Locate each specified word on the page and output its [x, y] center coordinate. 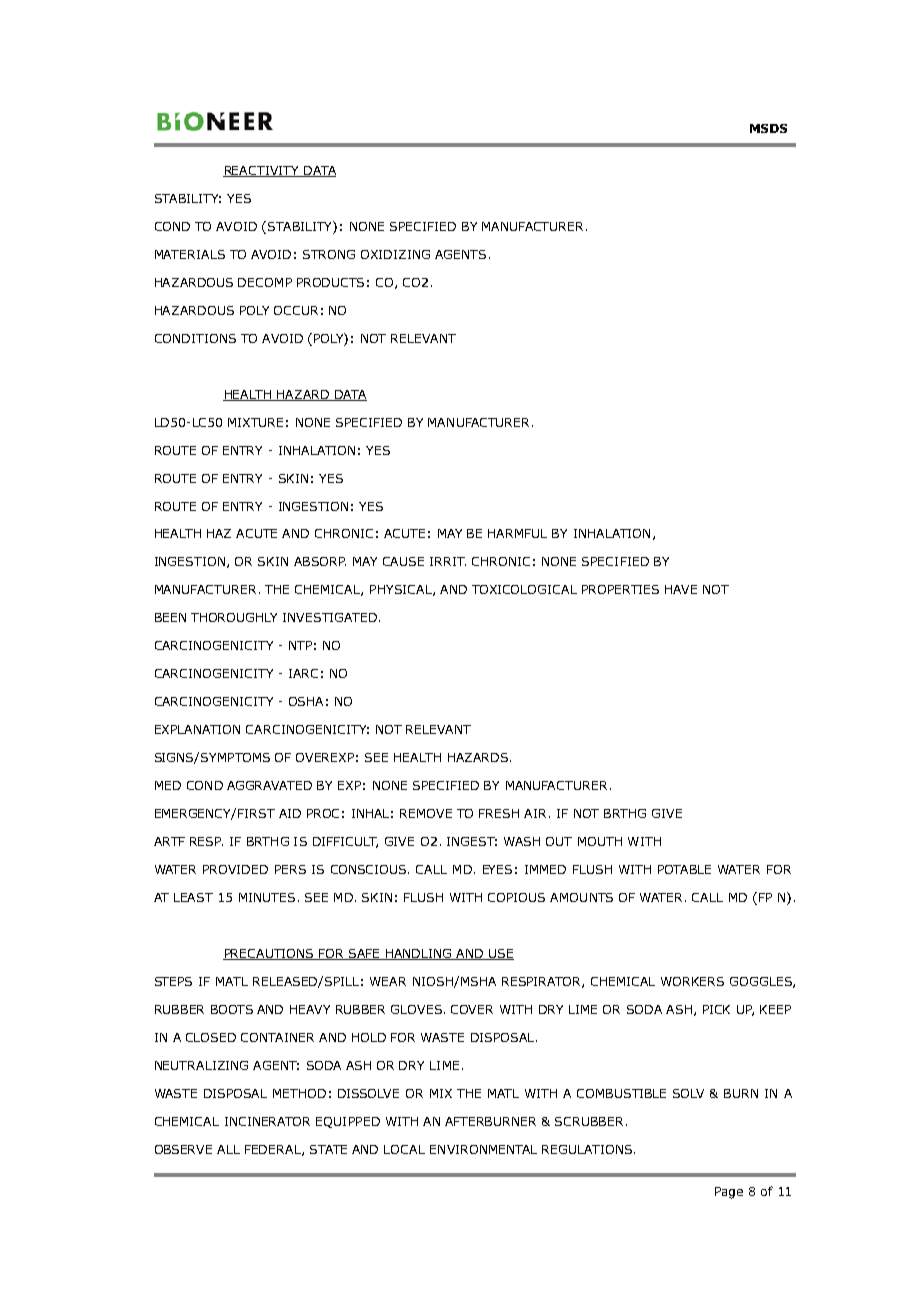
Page [729, 1193]
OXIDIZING [395, 254]
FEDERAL [274, 1150]
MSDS [768, 128]
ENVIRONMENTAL [483, 1149]
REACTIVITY [262, 171]
